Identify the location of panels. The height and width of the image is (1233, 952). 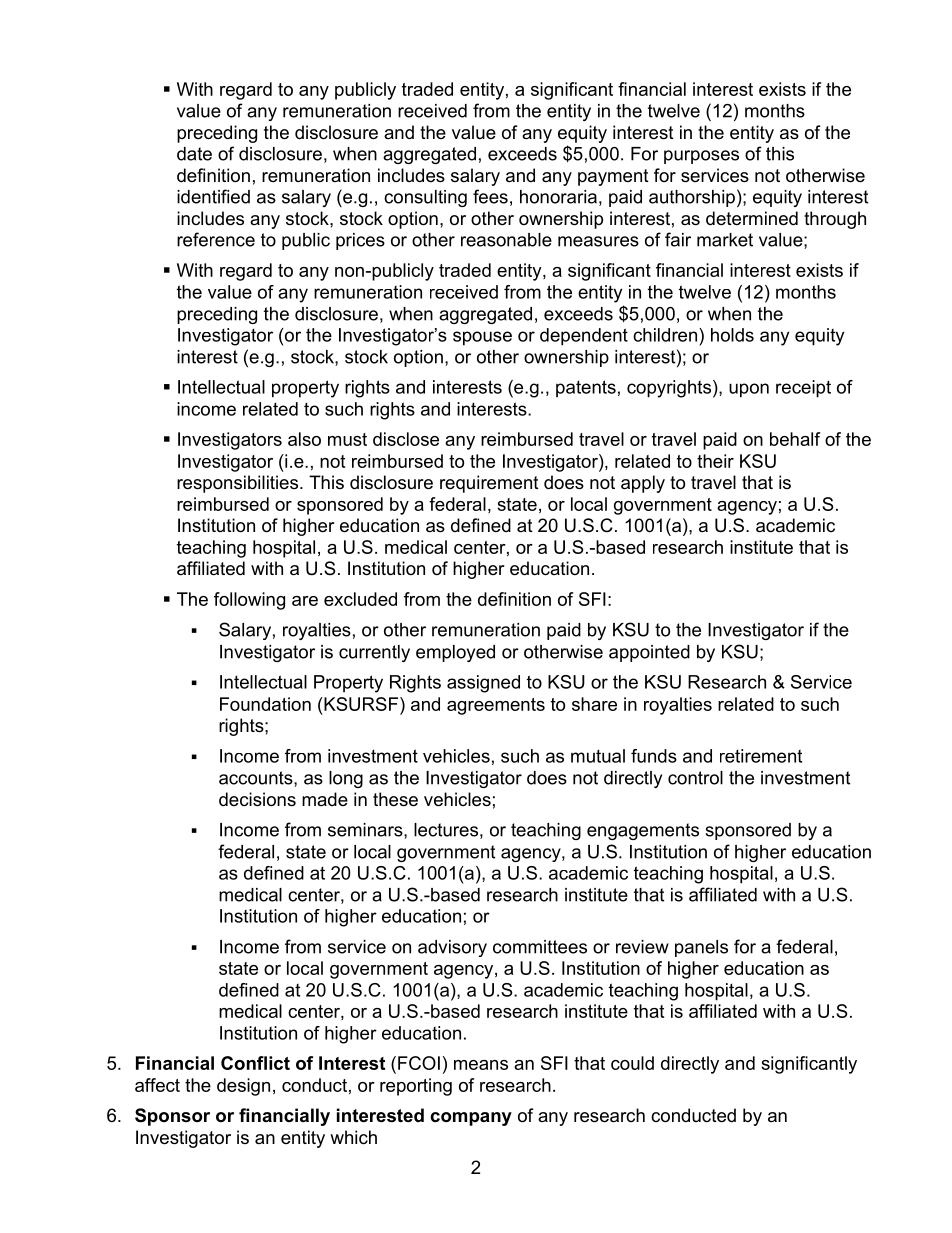
(701, 948).
